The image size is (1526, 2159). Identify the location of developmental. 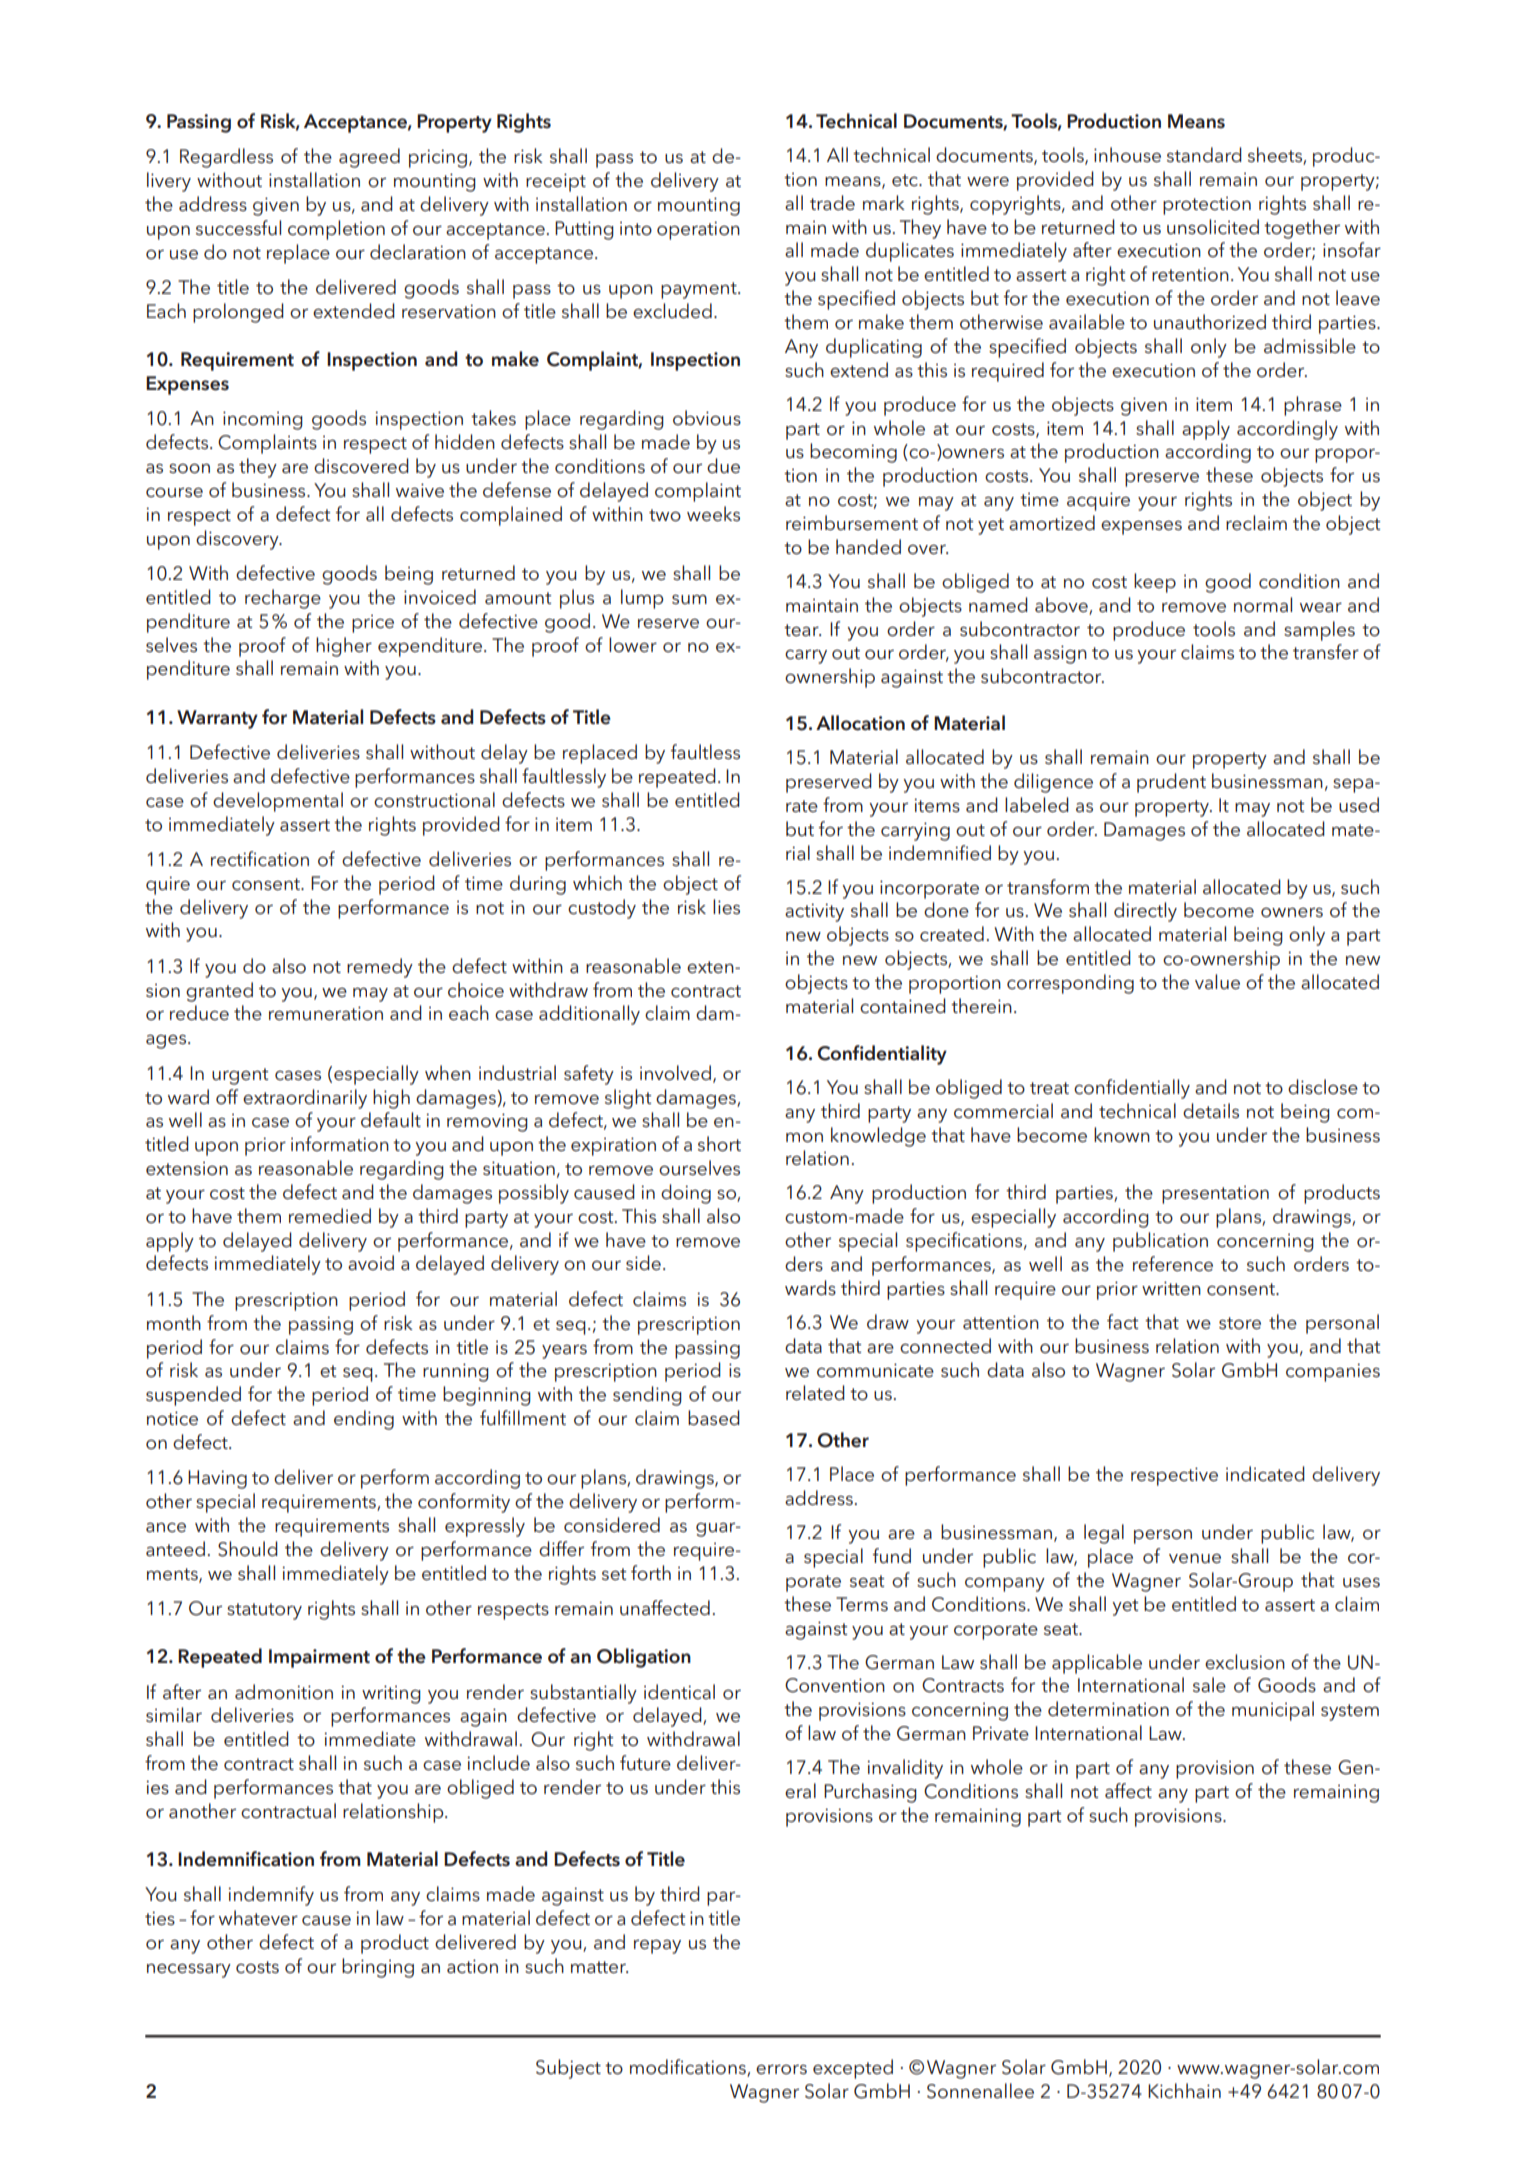
(278, 802).
